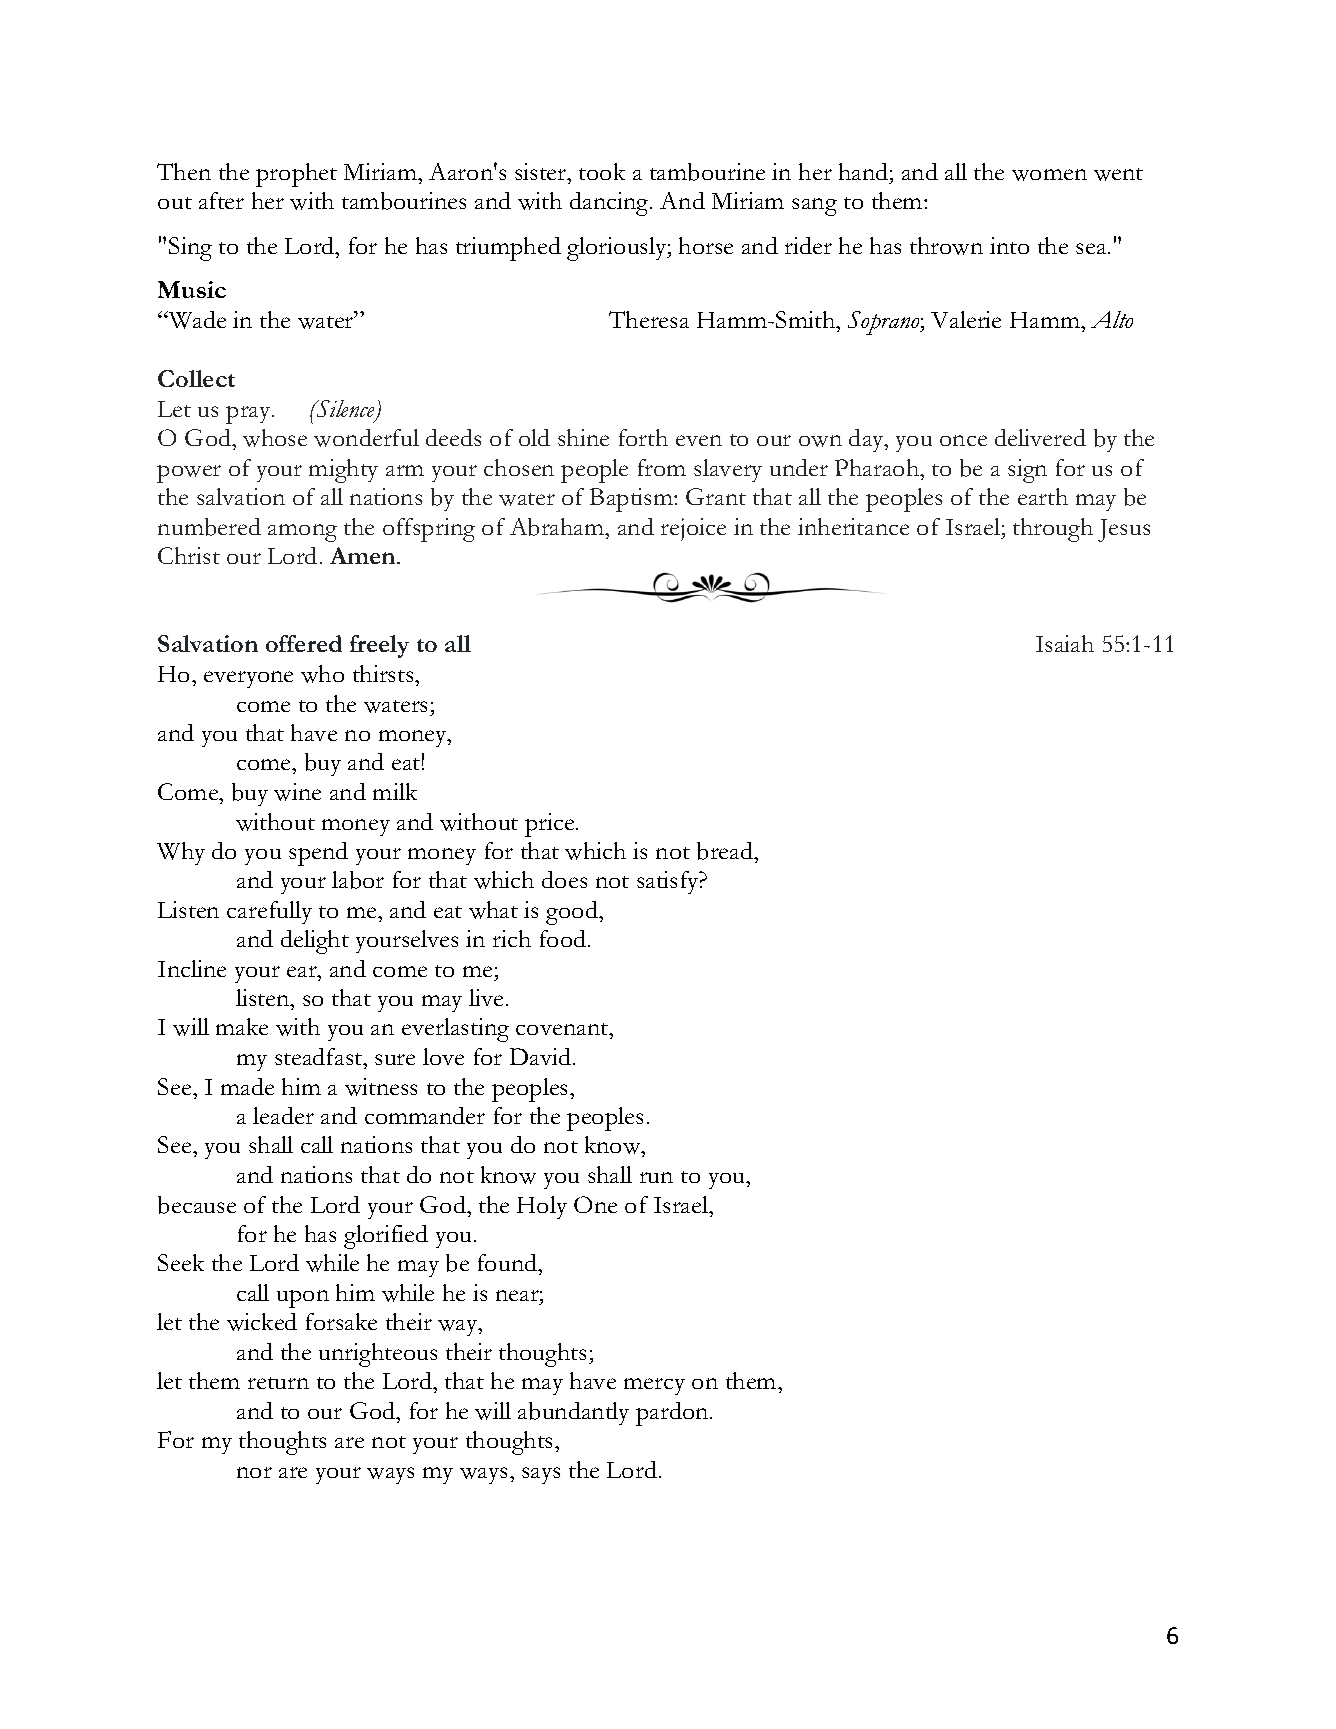 The image size is (1336, 1729). What do you see at coordinates (1065, 643) in the screenshot?
I see `Isaiah` at bounding box center [1065, 643].
